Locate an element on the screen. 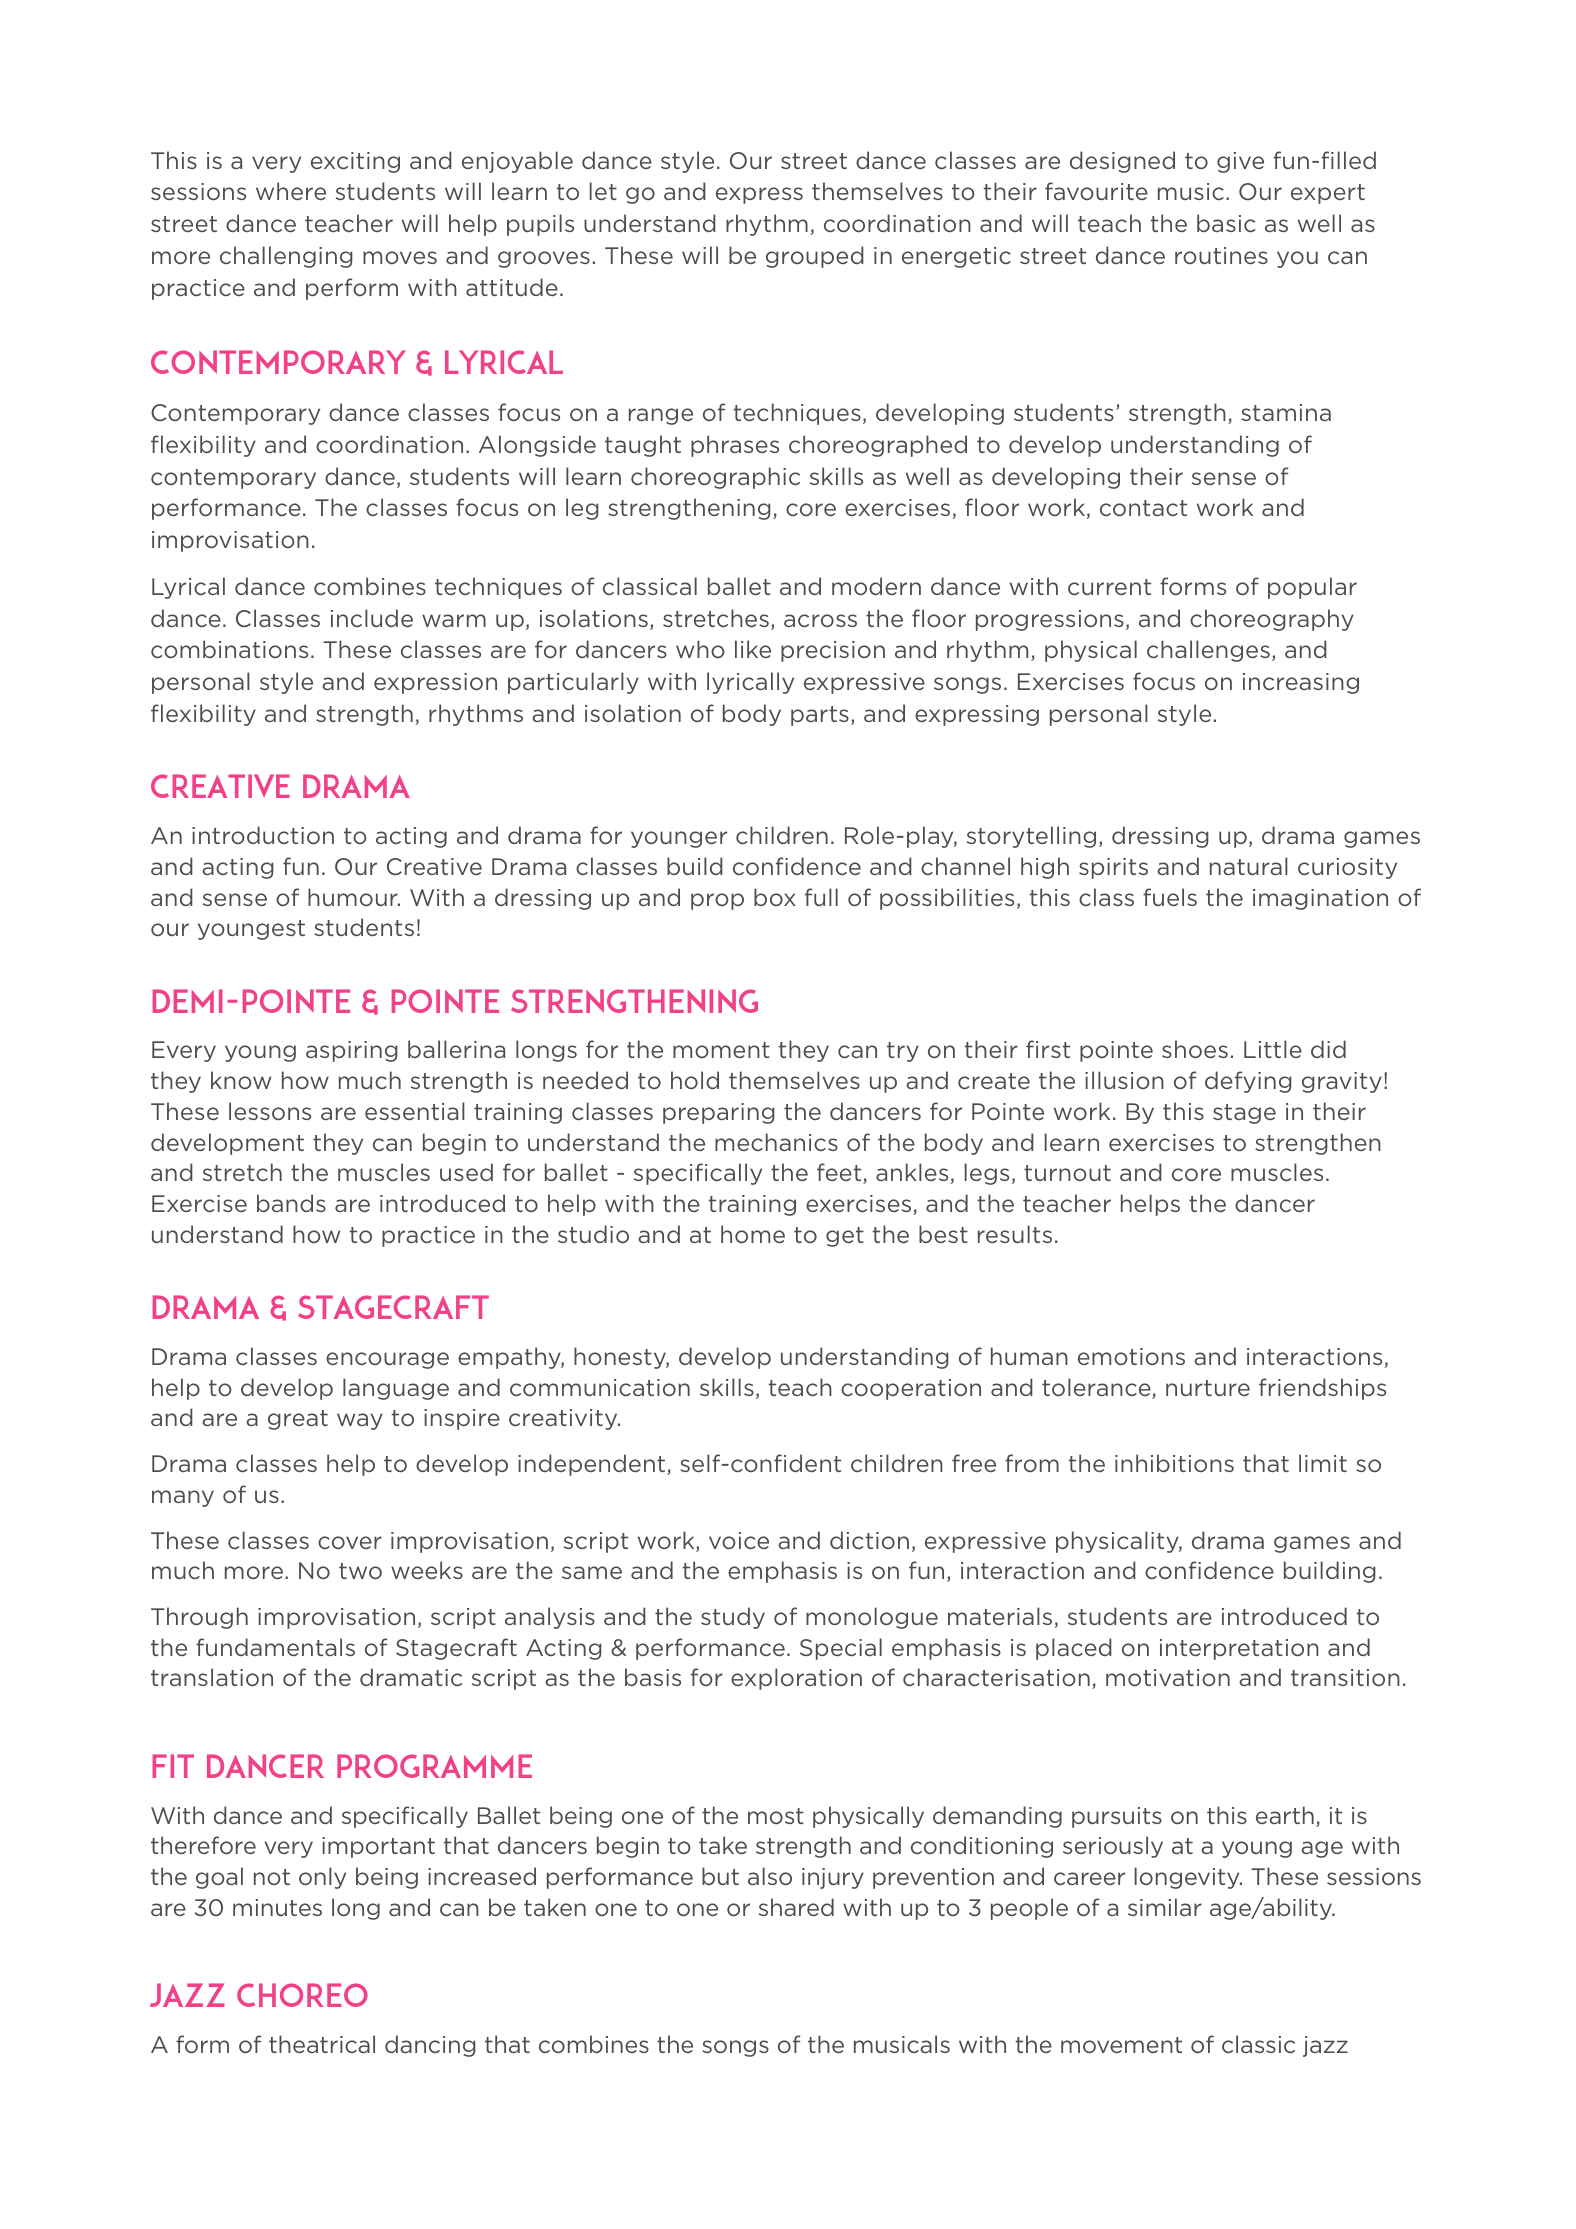 Image resolution: width=1576 pixels, height=2229 pixels. lessons is located at coordinates (270, 1111).
